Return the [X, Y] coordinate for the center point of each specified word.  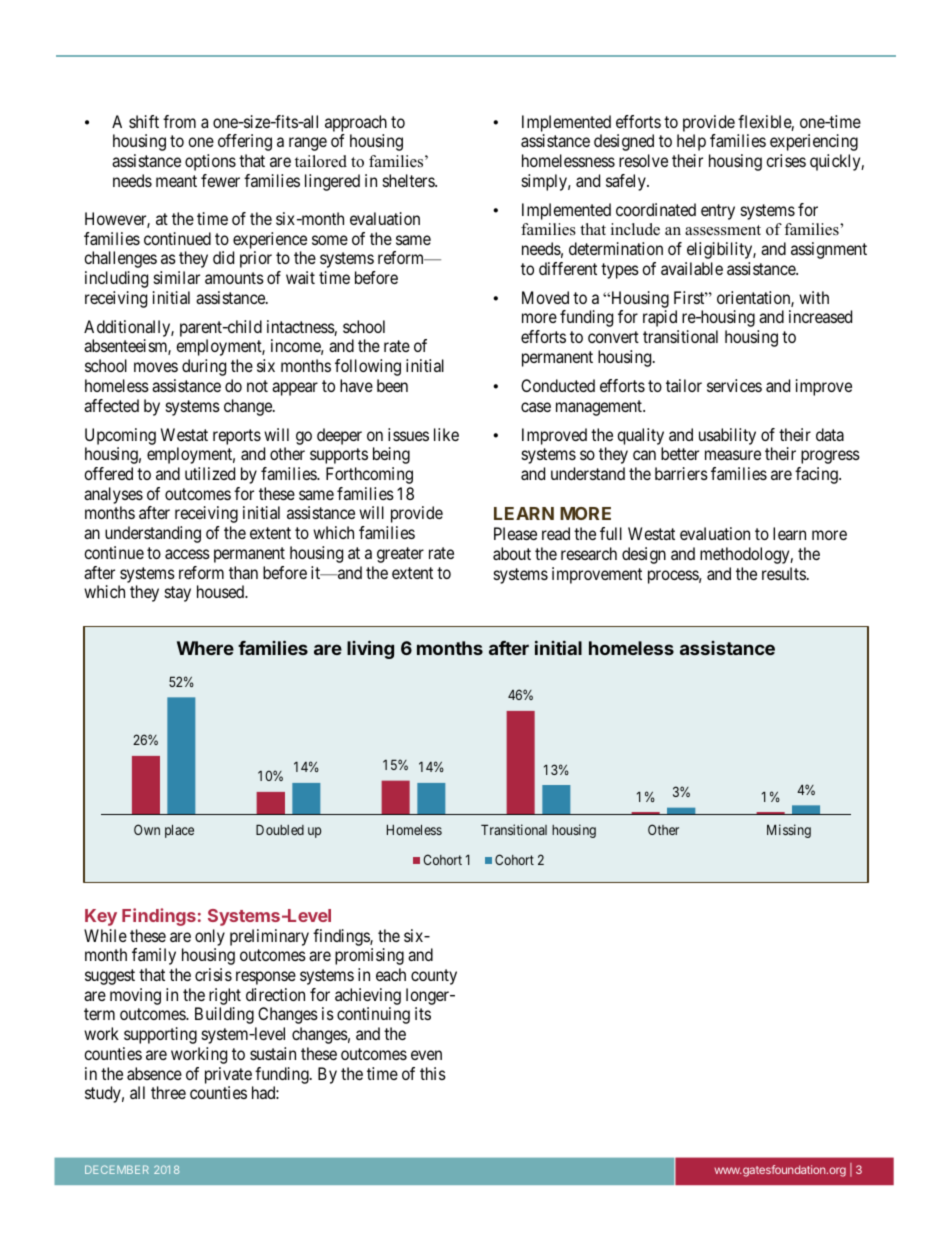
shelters [409, 180]
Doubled [280, 830]
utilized [210, 473]
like [446, 434]
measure [733, 455]
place [179, 831]
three [168, 1092]
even [426, 1055]
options [210, 162]
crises [786, 160]
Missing [789, 831]
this [433, 1073]
